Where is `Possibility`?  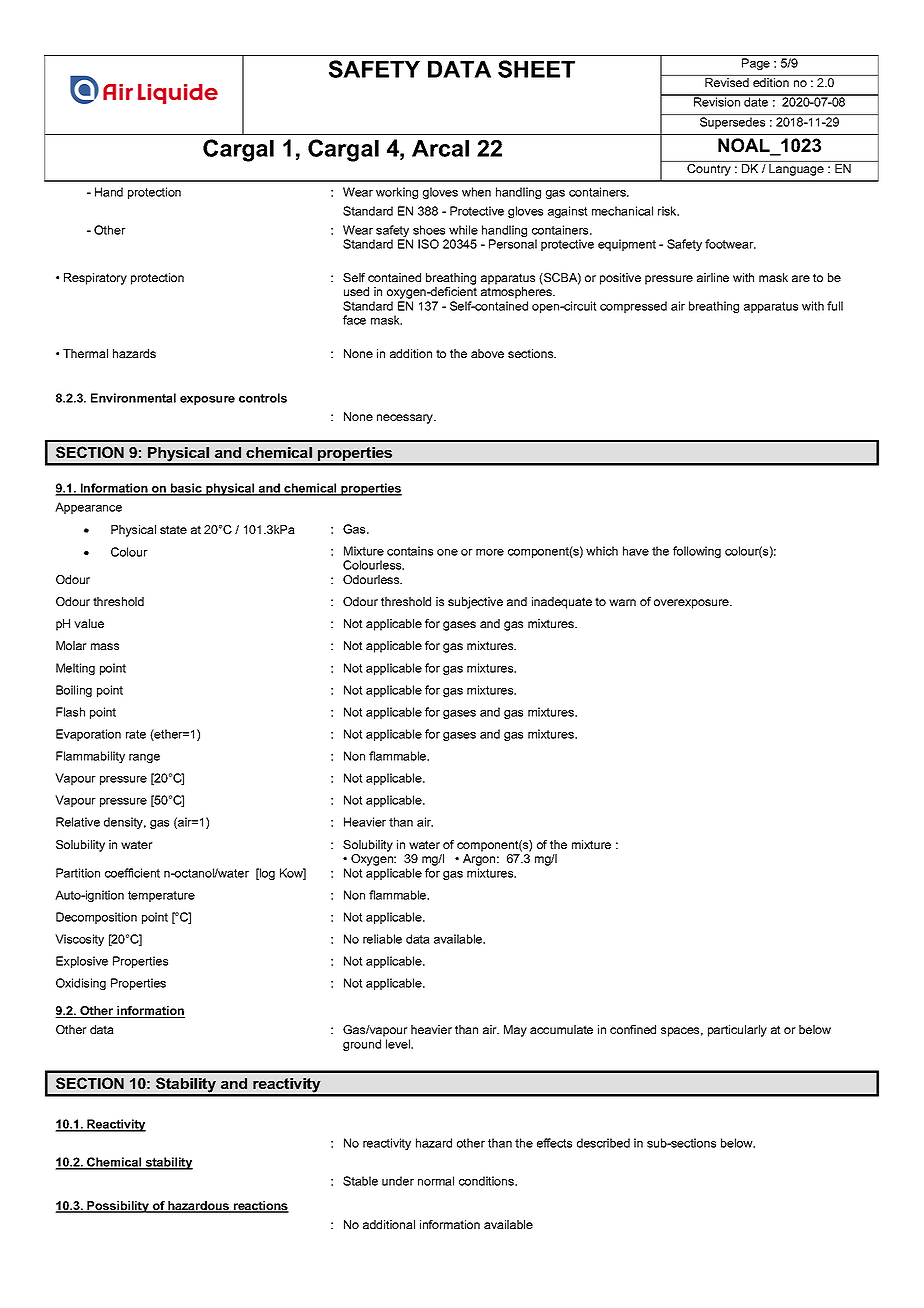 Possibility is located at coordinates (118, 1207).
